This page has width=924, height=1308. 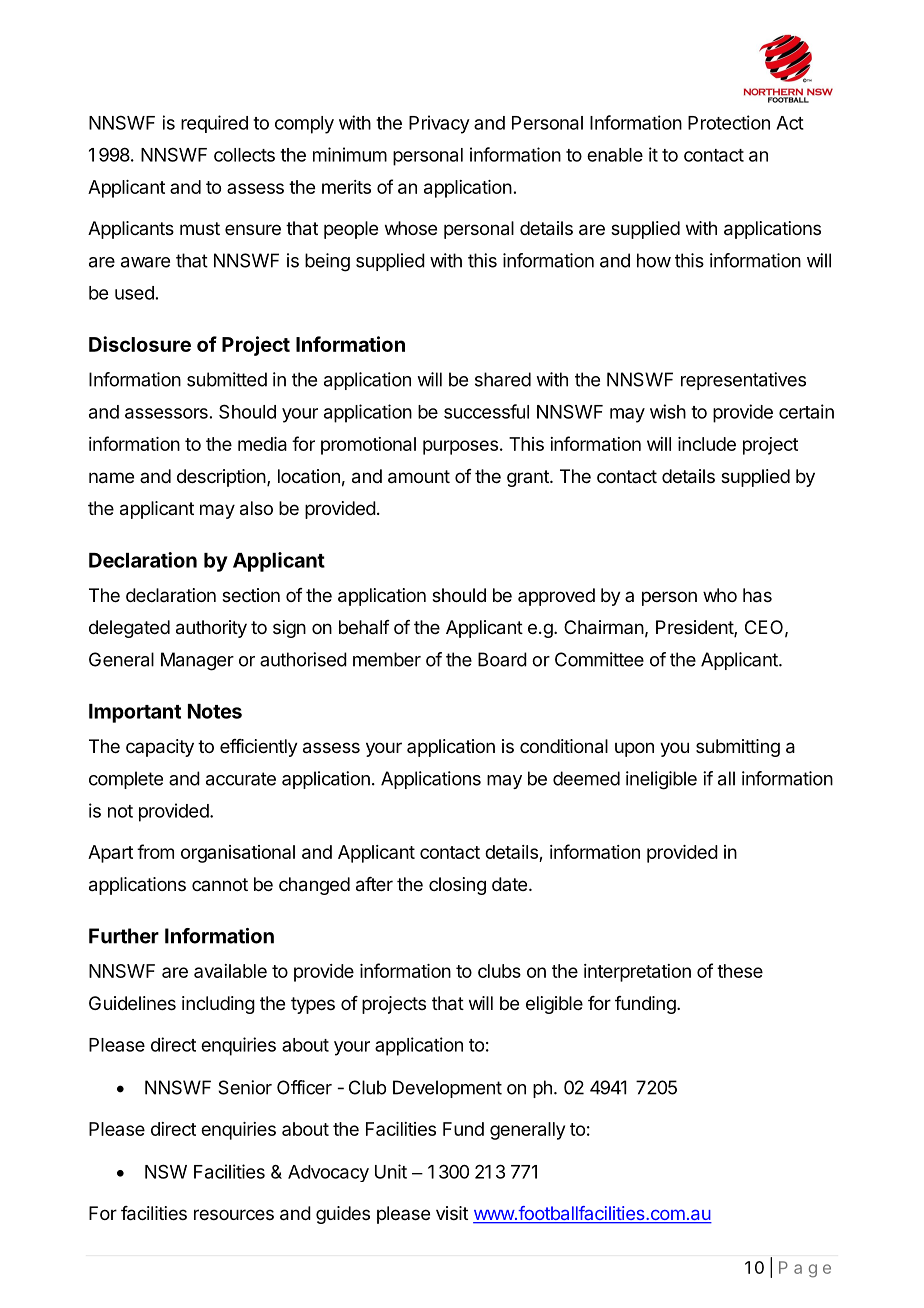 What do you see at coordinates (695, 628) in the page?
I see `President` at bounding box center [695, 628].
